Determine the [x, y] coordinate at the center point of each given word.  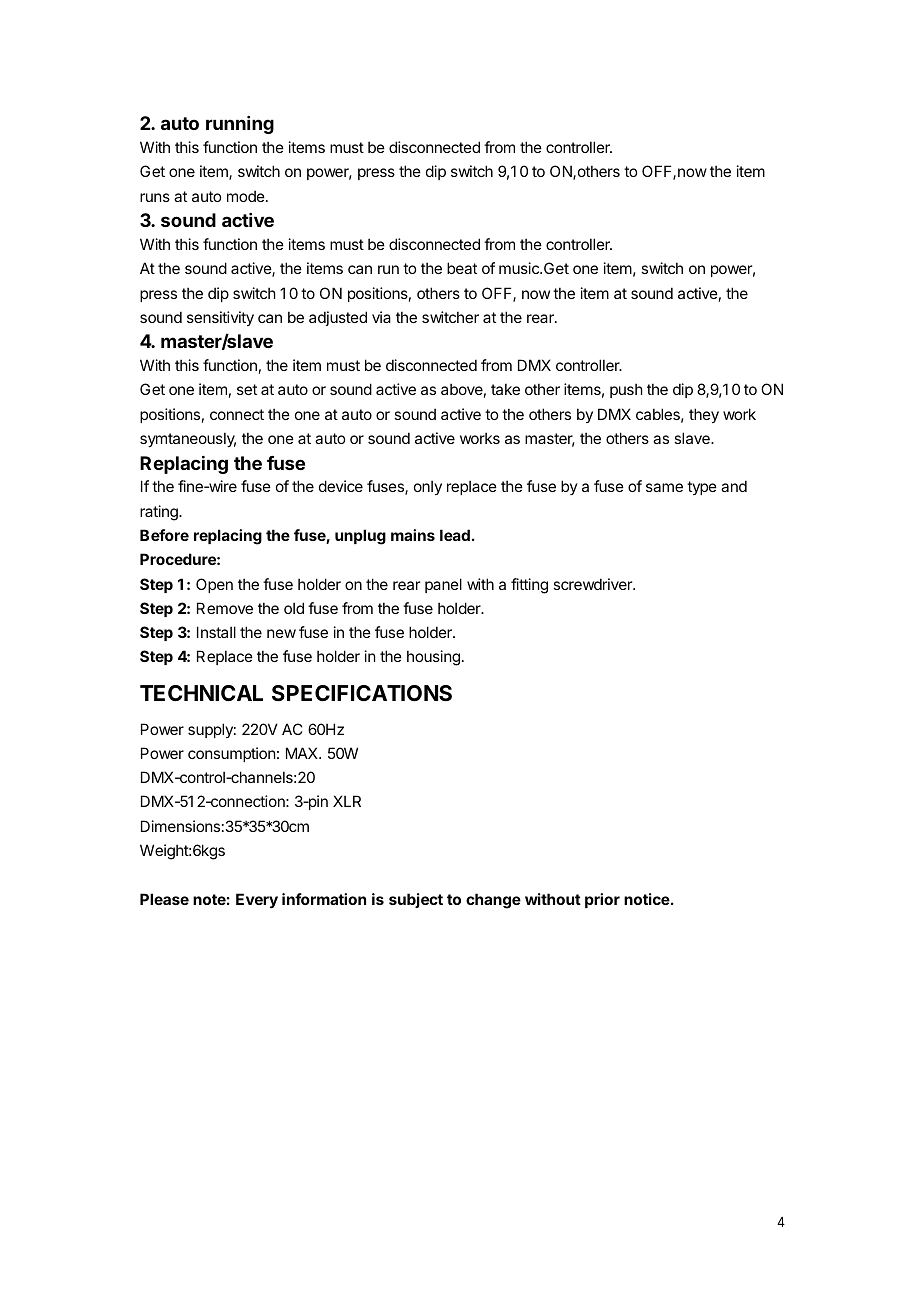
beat [462, 268]
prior [602, 900]
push [626, 390]
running [240, 125]
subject [416, 900]
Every [257, 900]
